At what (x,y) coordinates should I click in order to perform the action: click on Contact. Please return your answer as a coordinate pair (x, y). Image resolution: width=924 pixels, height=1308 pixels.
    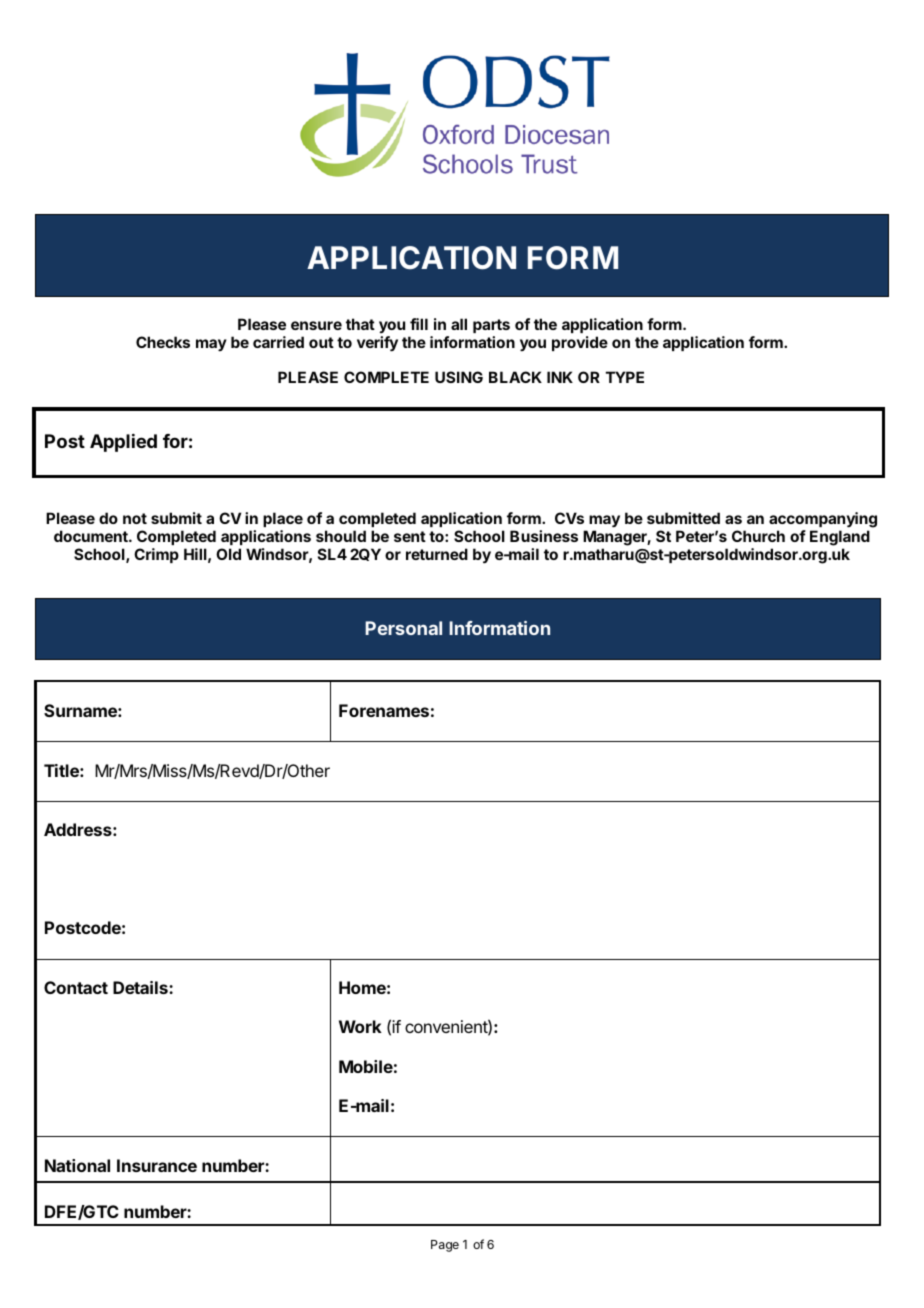
    Looking at the image, I should click on (76, 987).
